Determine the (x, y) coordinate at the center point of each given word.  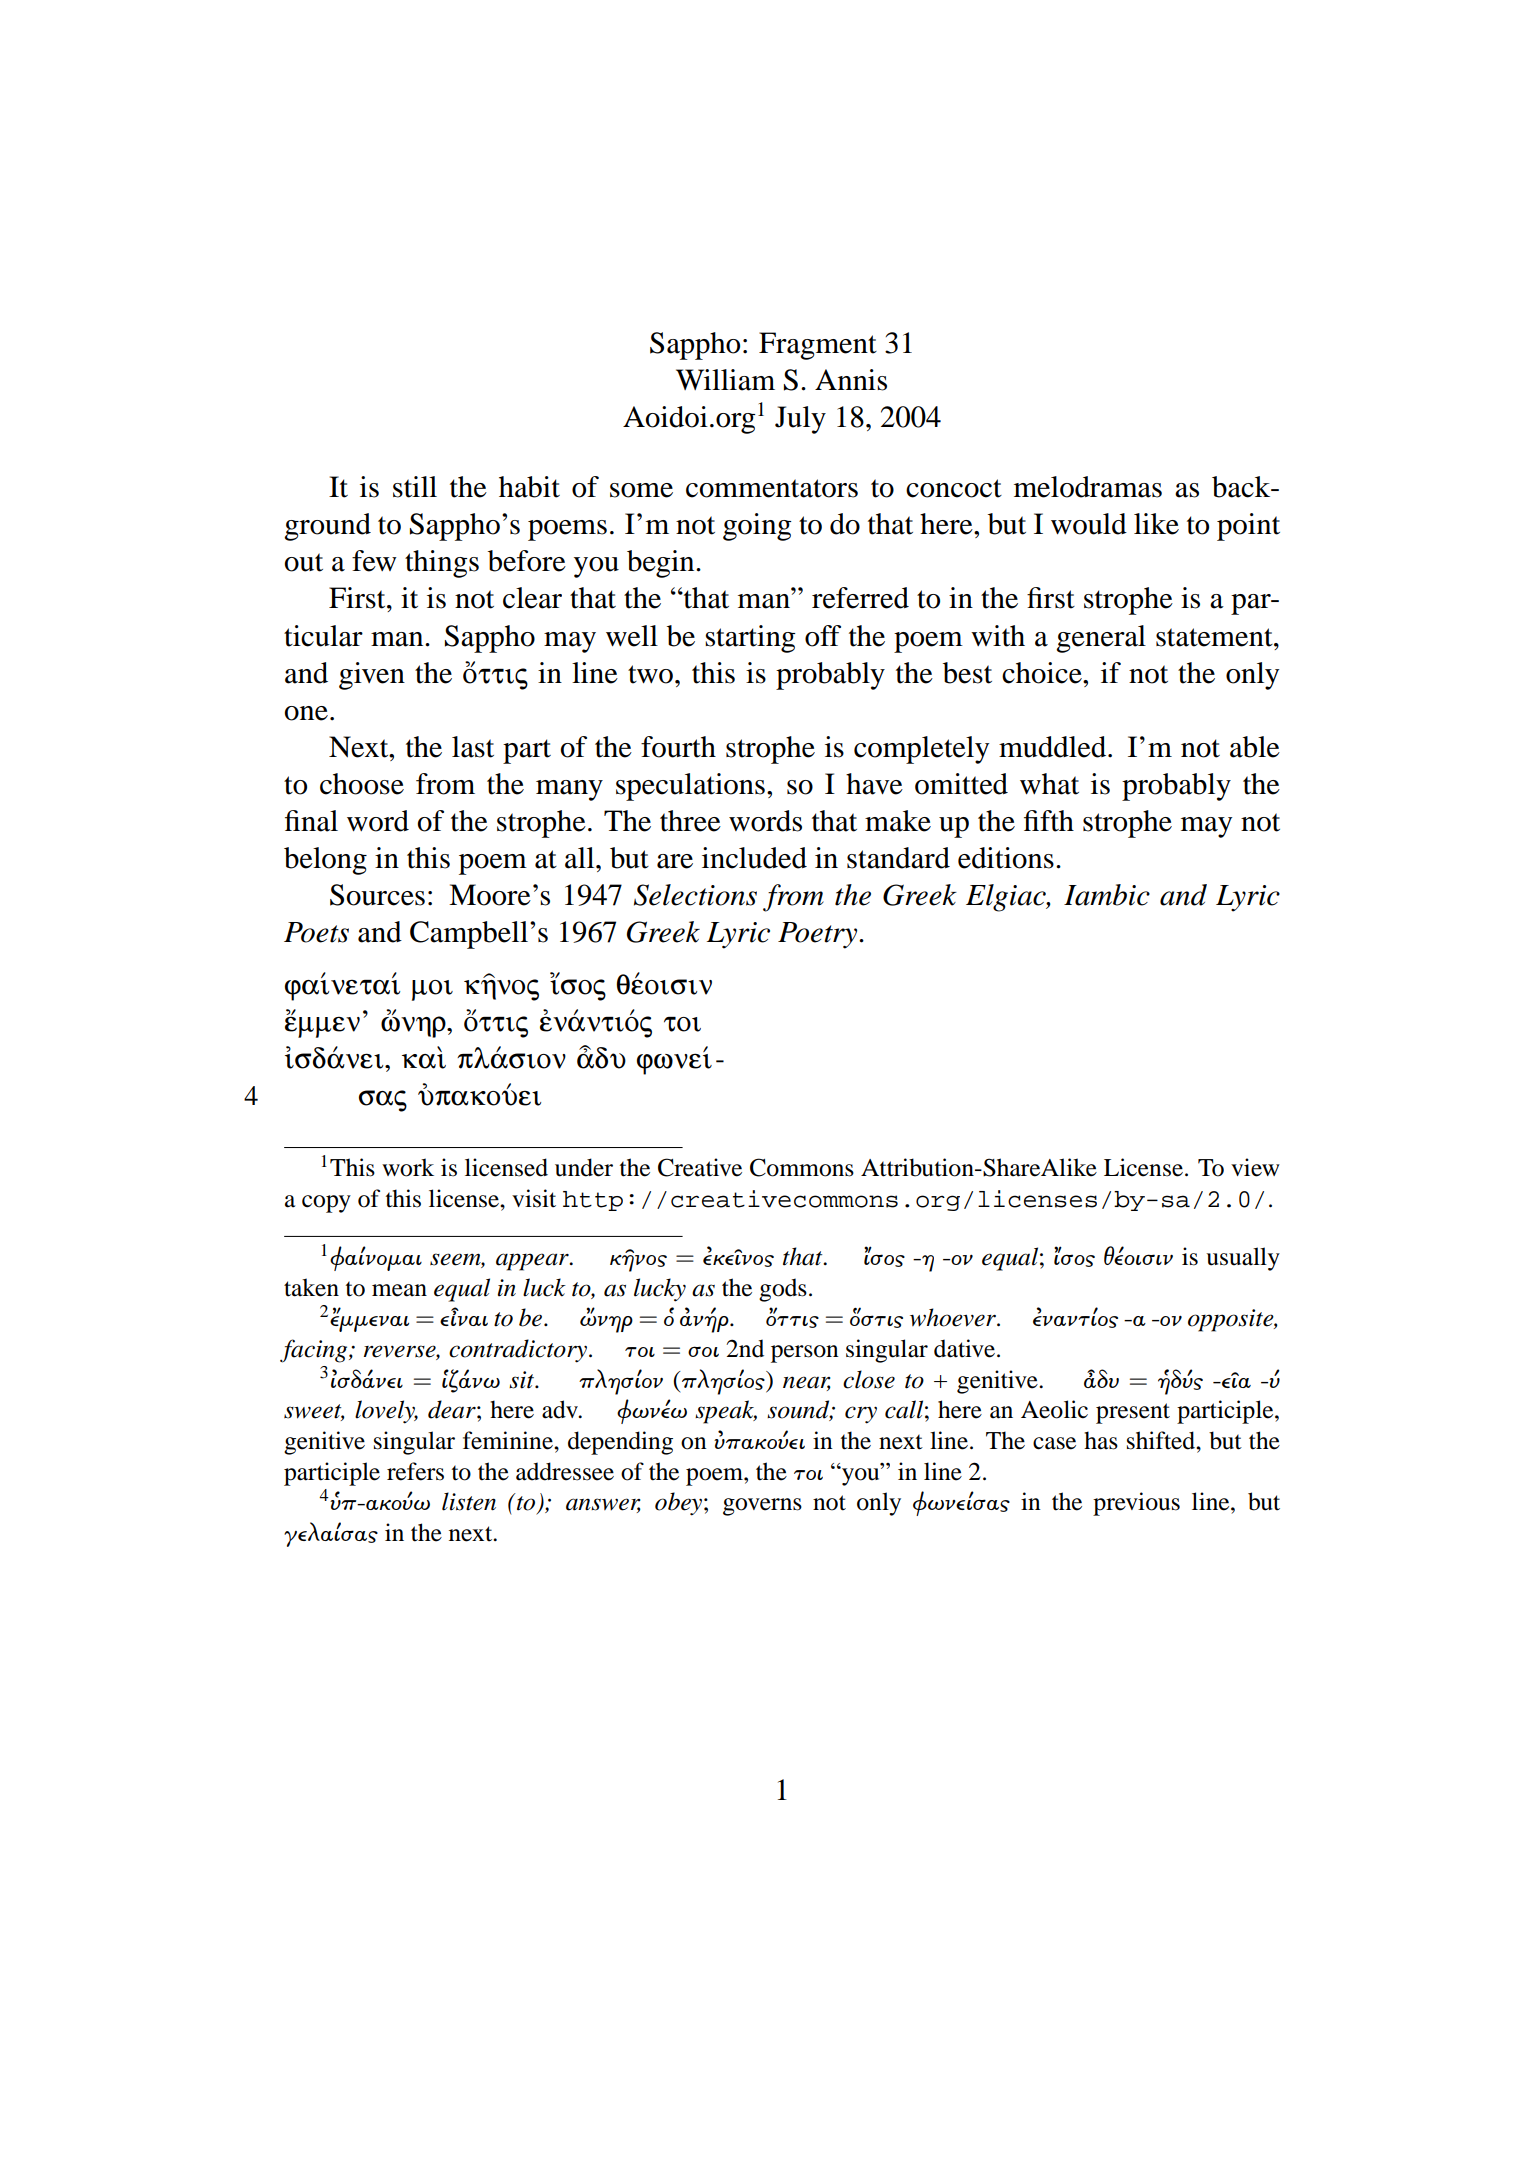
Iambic (1107, 895)
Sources (377, 895)
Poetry (819, 935)
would (1089, 524)
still (415, 487)
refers (415, 1471)
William (725, 380)
